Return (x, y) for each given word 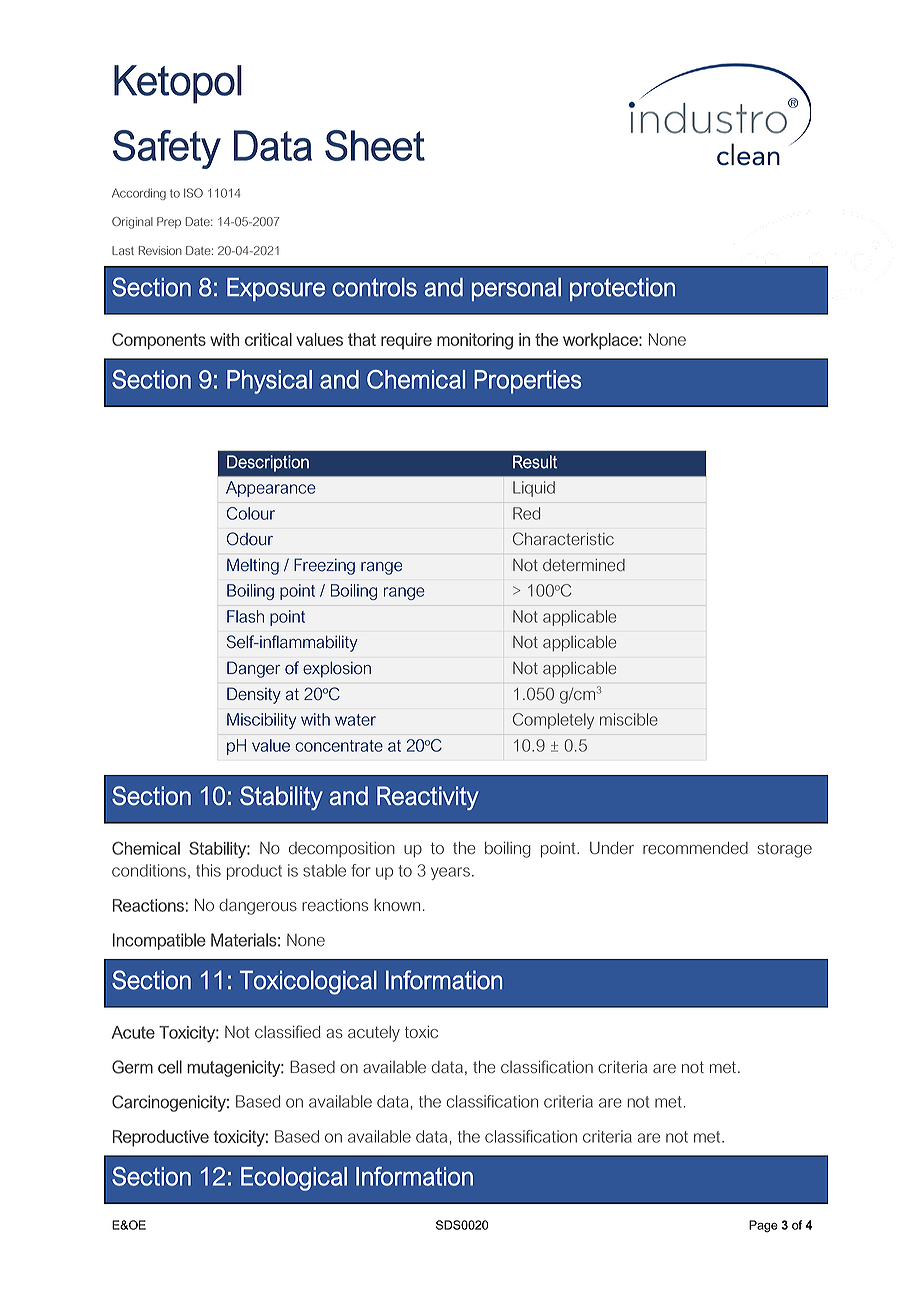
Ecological (294, 1179)
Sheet (375, 145)
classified (287, 1031)
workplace (601, 341)
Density (254, 695)
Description (268, 463)
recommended (695, 848)
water (355, 720)
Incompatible (159, 941)
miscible (629, 719)
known (397, 905)
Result (535, 462)
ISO (193, 193)
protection (622, 289)
